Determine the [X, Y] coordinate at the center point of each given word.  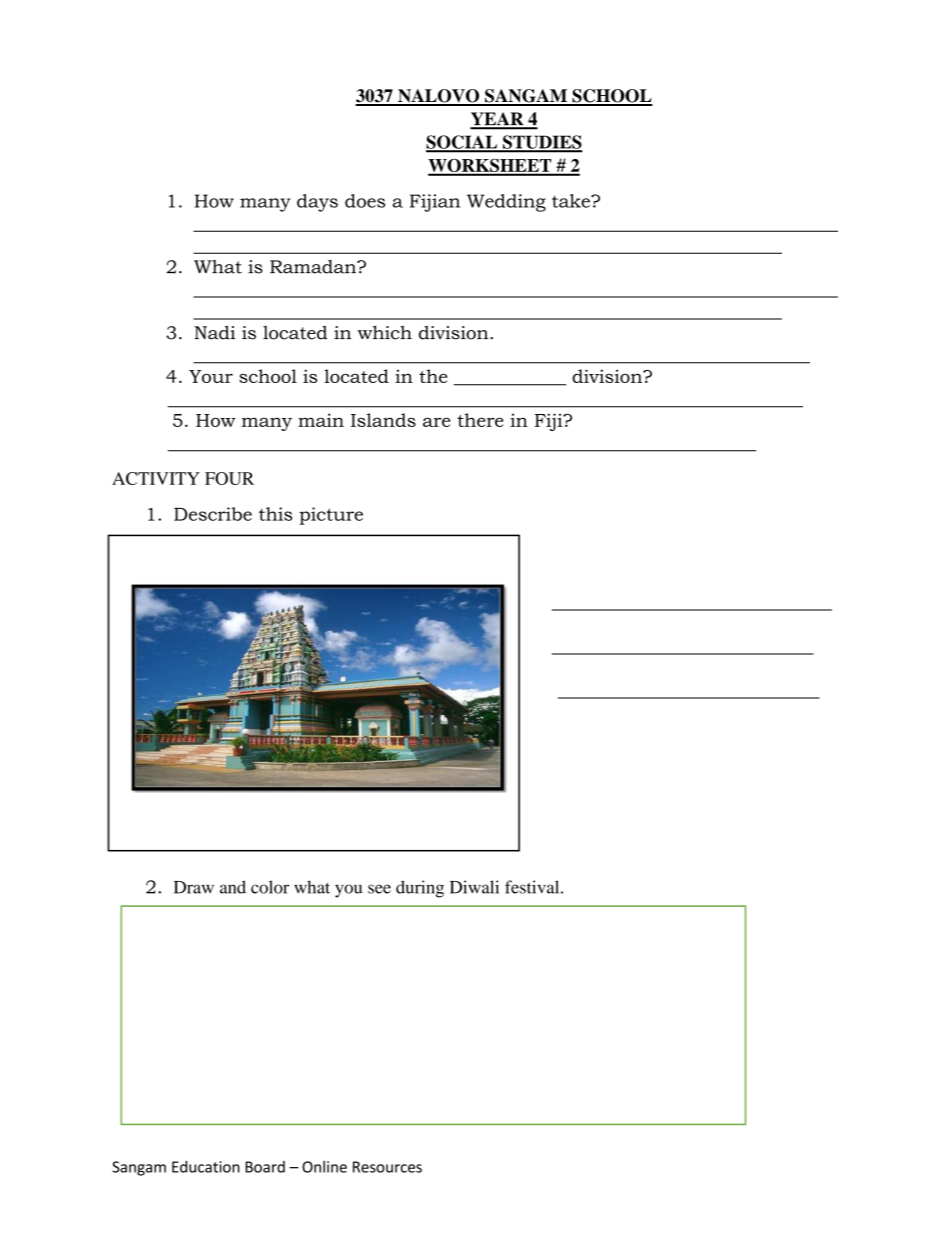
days [317, 203]
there [480, 420]
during [420, 889]
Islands [383, 420]
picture [331, 516]
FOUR [229, 478]
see [379, 889]
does [365, 201]
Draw [194, 887]
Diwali [474, 887]
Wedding [506, 203]
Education [206, 1166]
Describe [213, 514]
